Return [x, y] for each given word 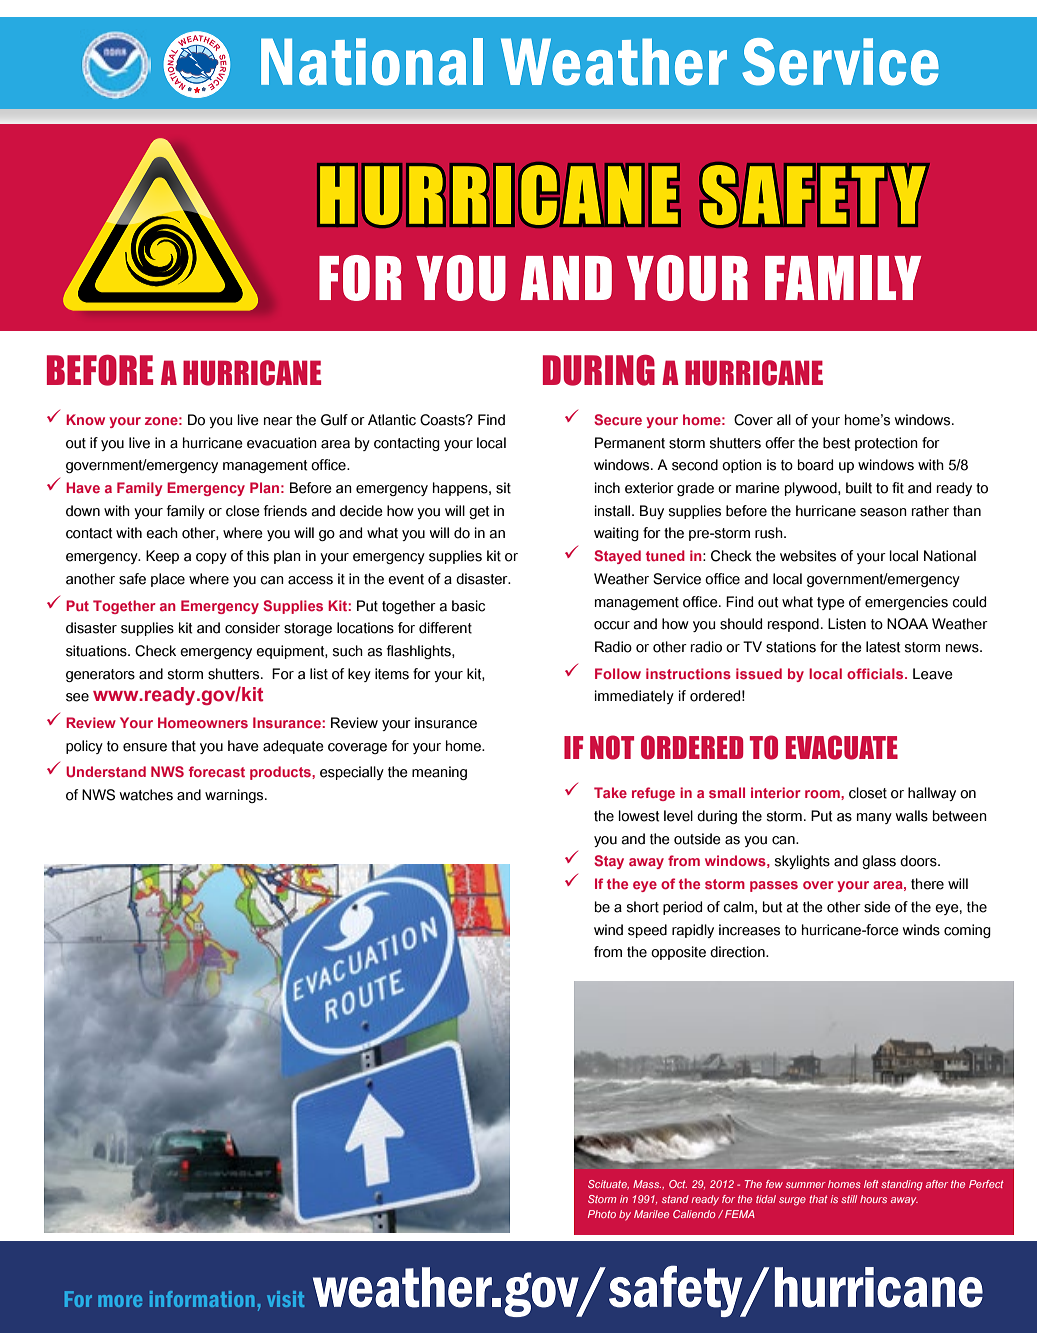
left [871, 1184]
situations [97, 651]
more [120, 1301]
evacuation [282, 443]
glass [879, 862]
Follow [618, 674]
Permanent [630, 443]
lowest [639, 816]
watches [146, 795]
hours [873, 1199]
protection [886, 444]
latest [883, 647]
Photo [602, 1214]
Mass [647, 1184]
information [202, 1299]
